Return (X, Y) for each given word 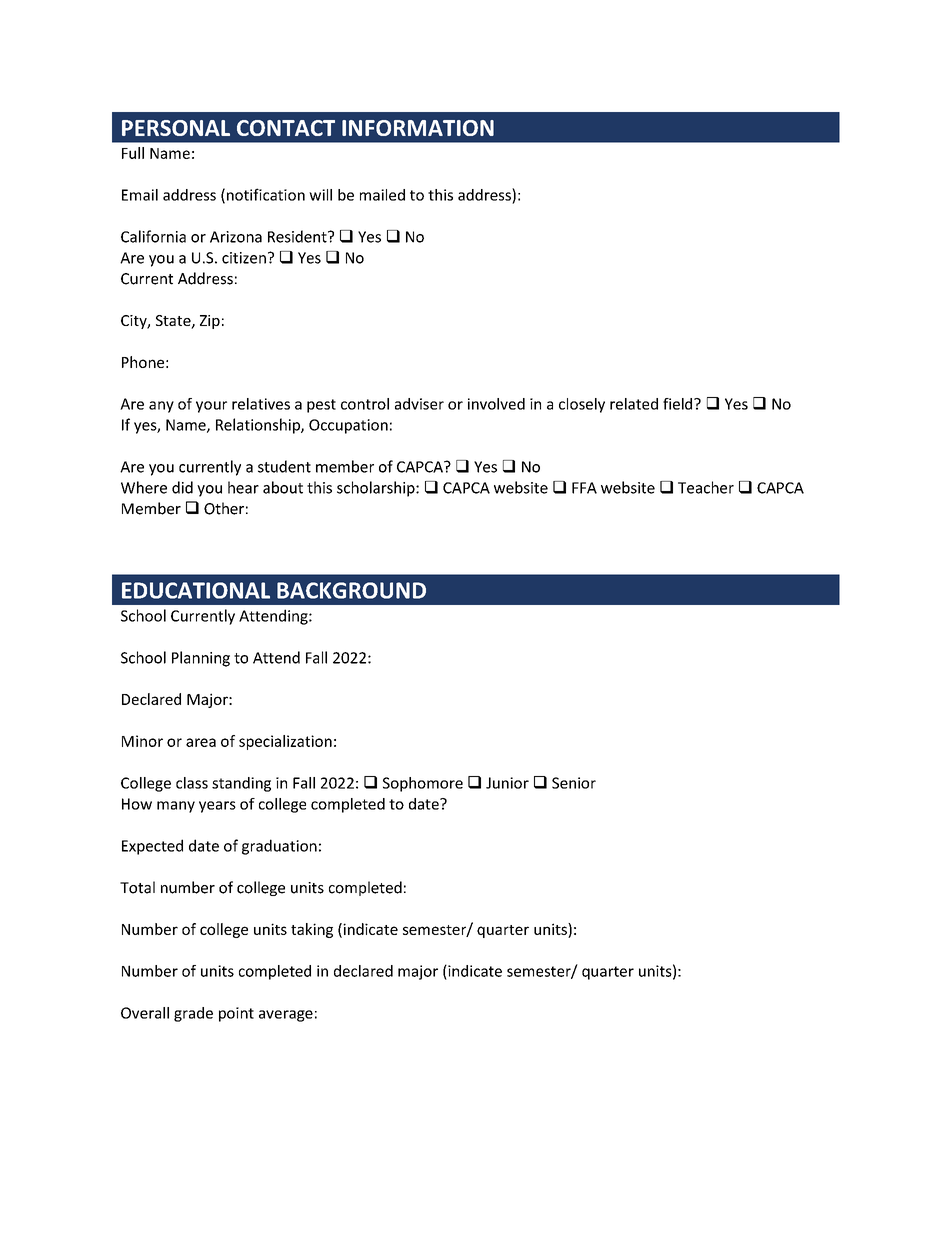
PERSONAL (176, 128)
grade (193, 1014)
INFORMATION (418, 128)
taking (312, 930)
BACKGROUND (351, 590)
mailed (382, 195)
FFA (584, 488)
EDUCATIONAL (196, 590)
